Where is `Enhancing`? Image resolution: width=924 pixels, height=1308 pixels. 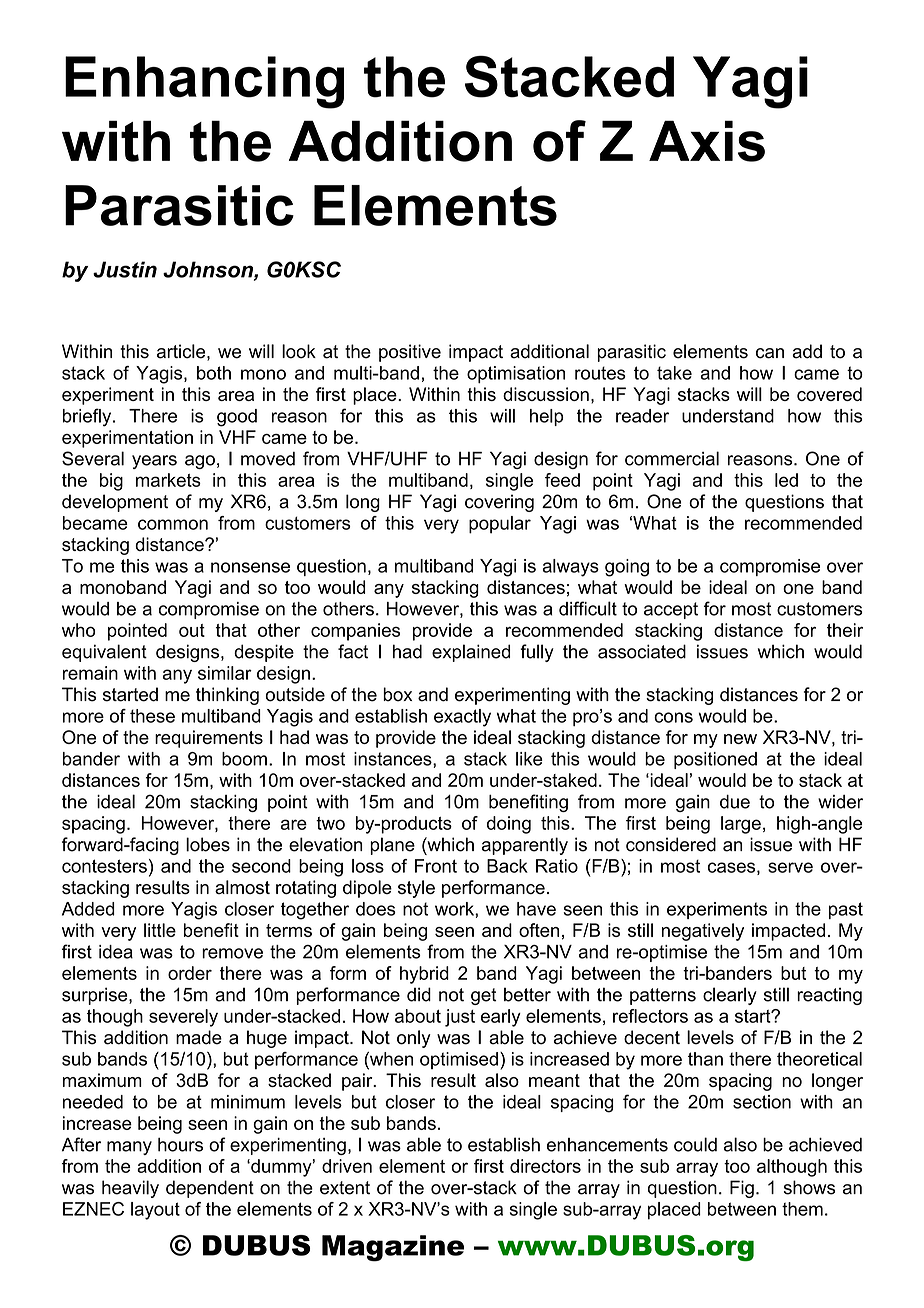 Enhancing is located at coordinates (204, 82).
